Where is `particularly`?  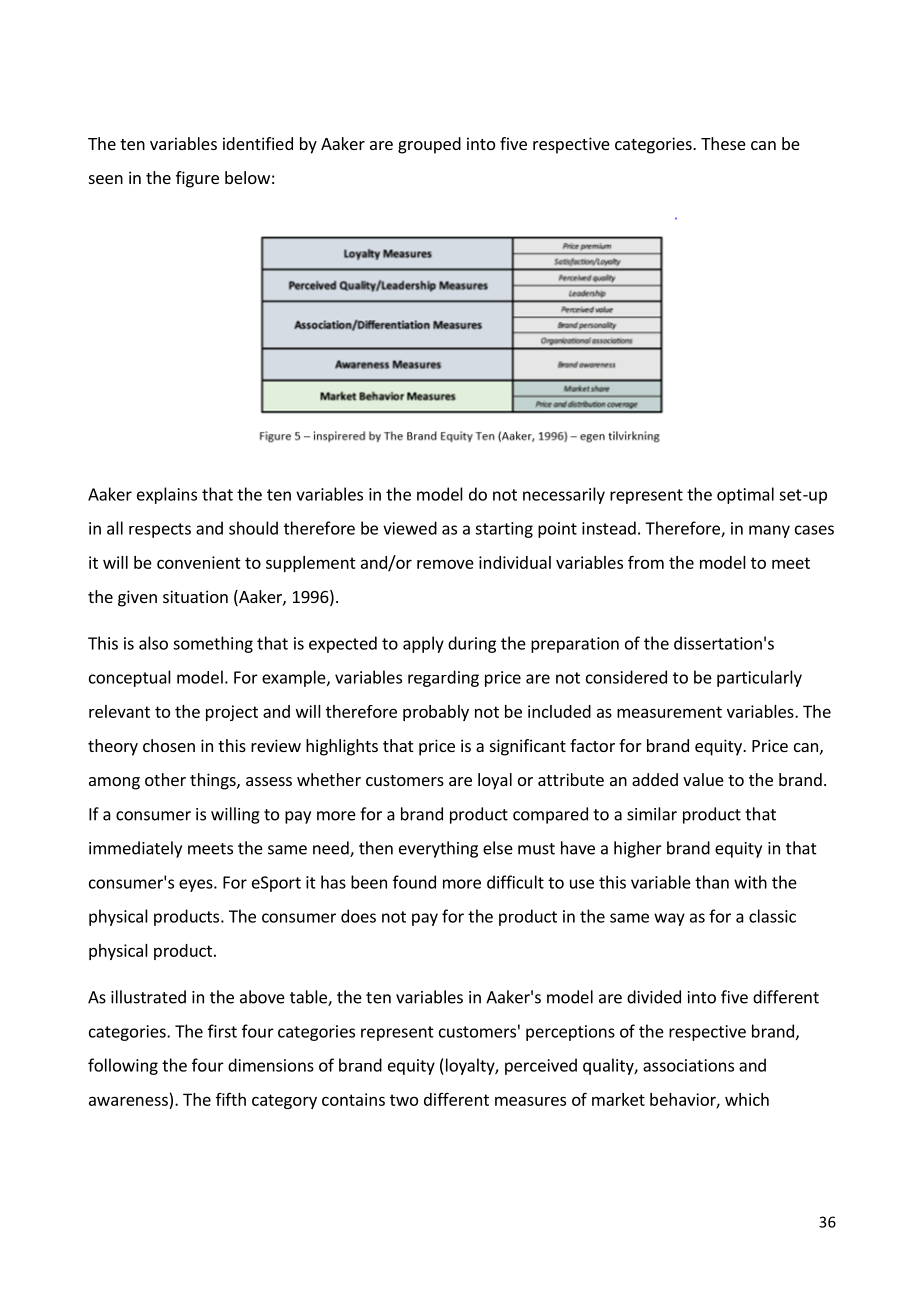 particularly is located at coordinates (759, 678).
